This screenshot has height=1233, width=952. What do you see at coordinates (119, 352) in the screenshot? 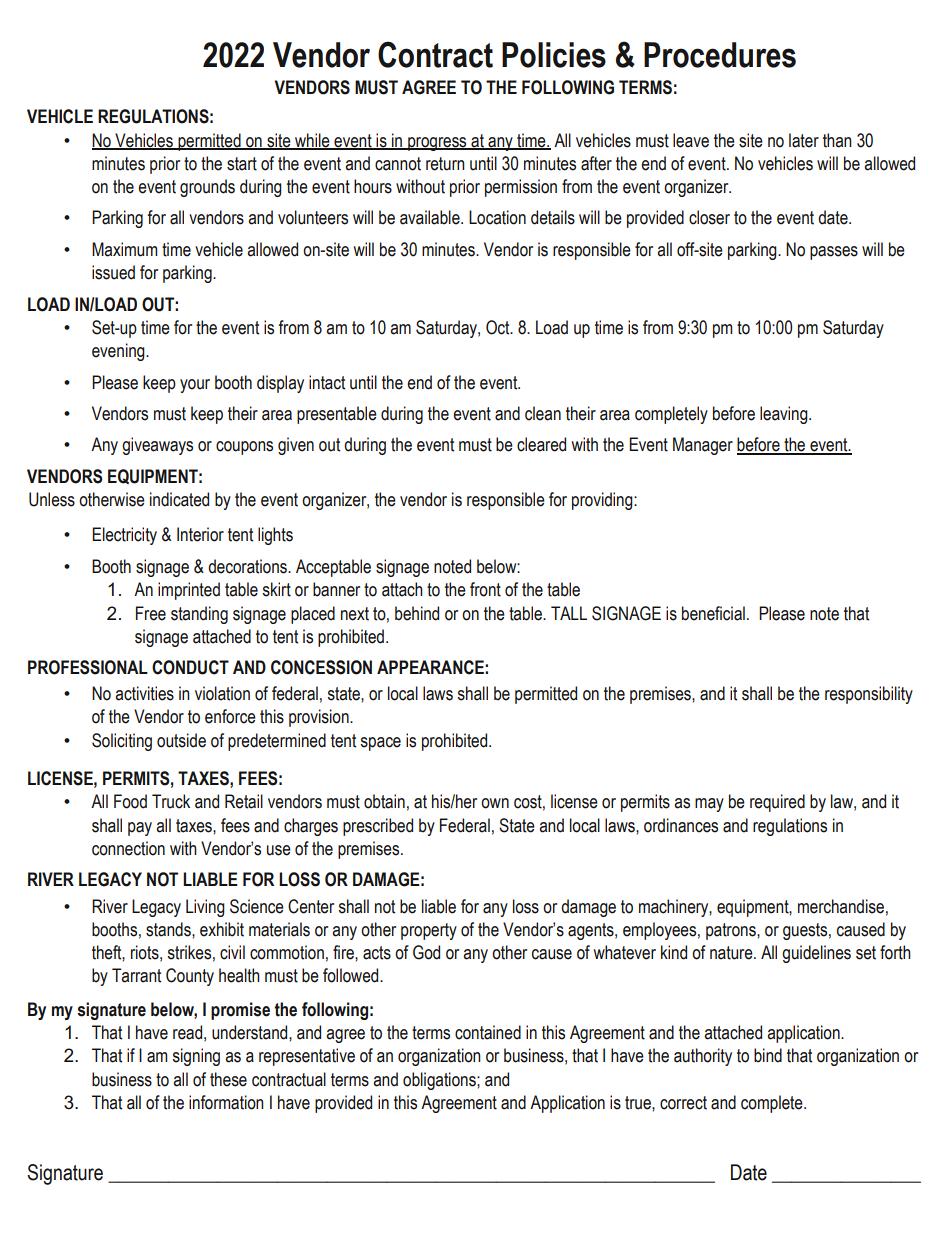
I see `evening` at bounding box center [119, 352].
